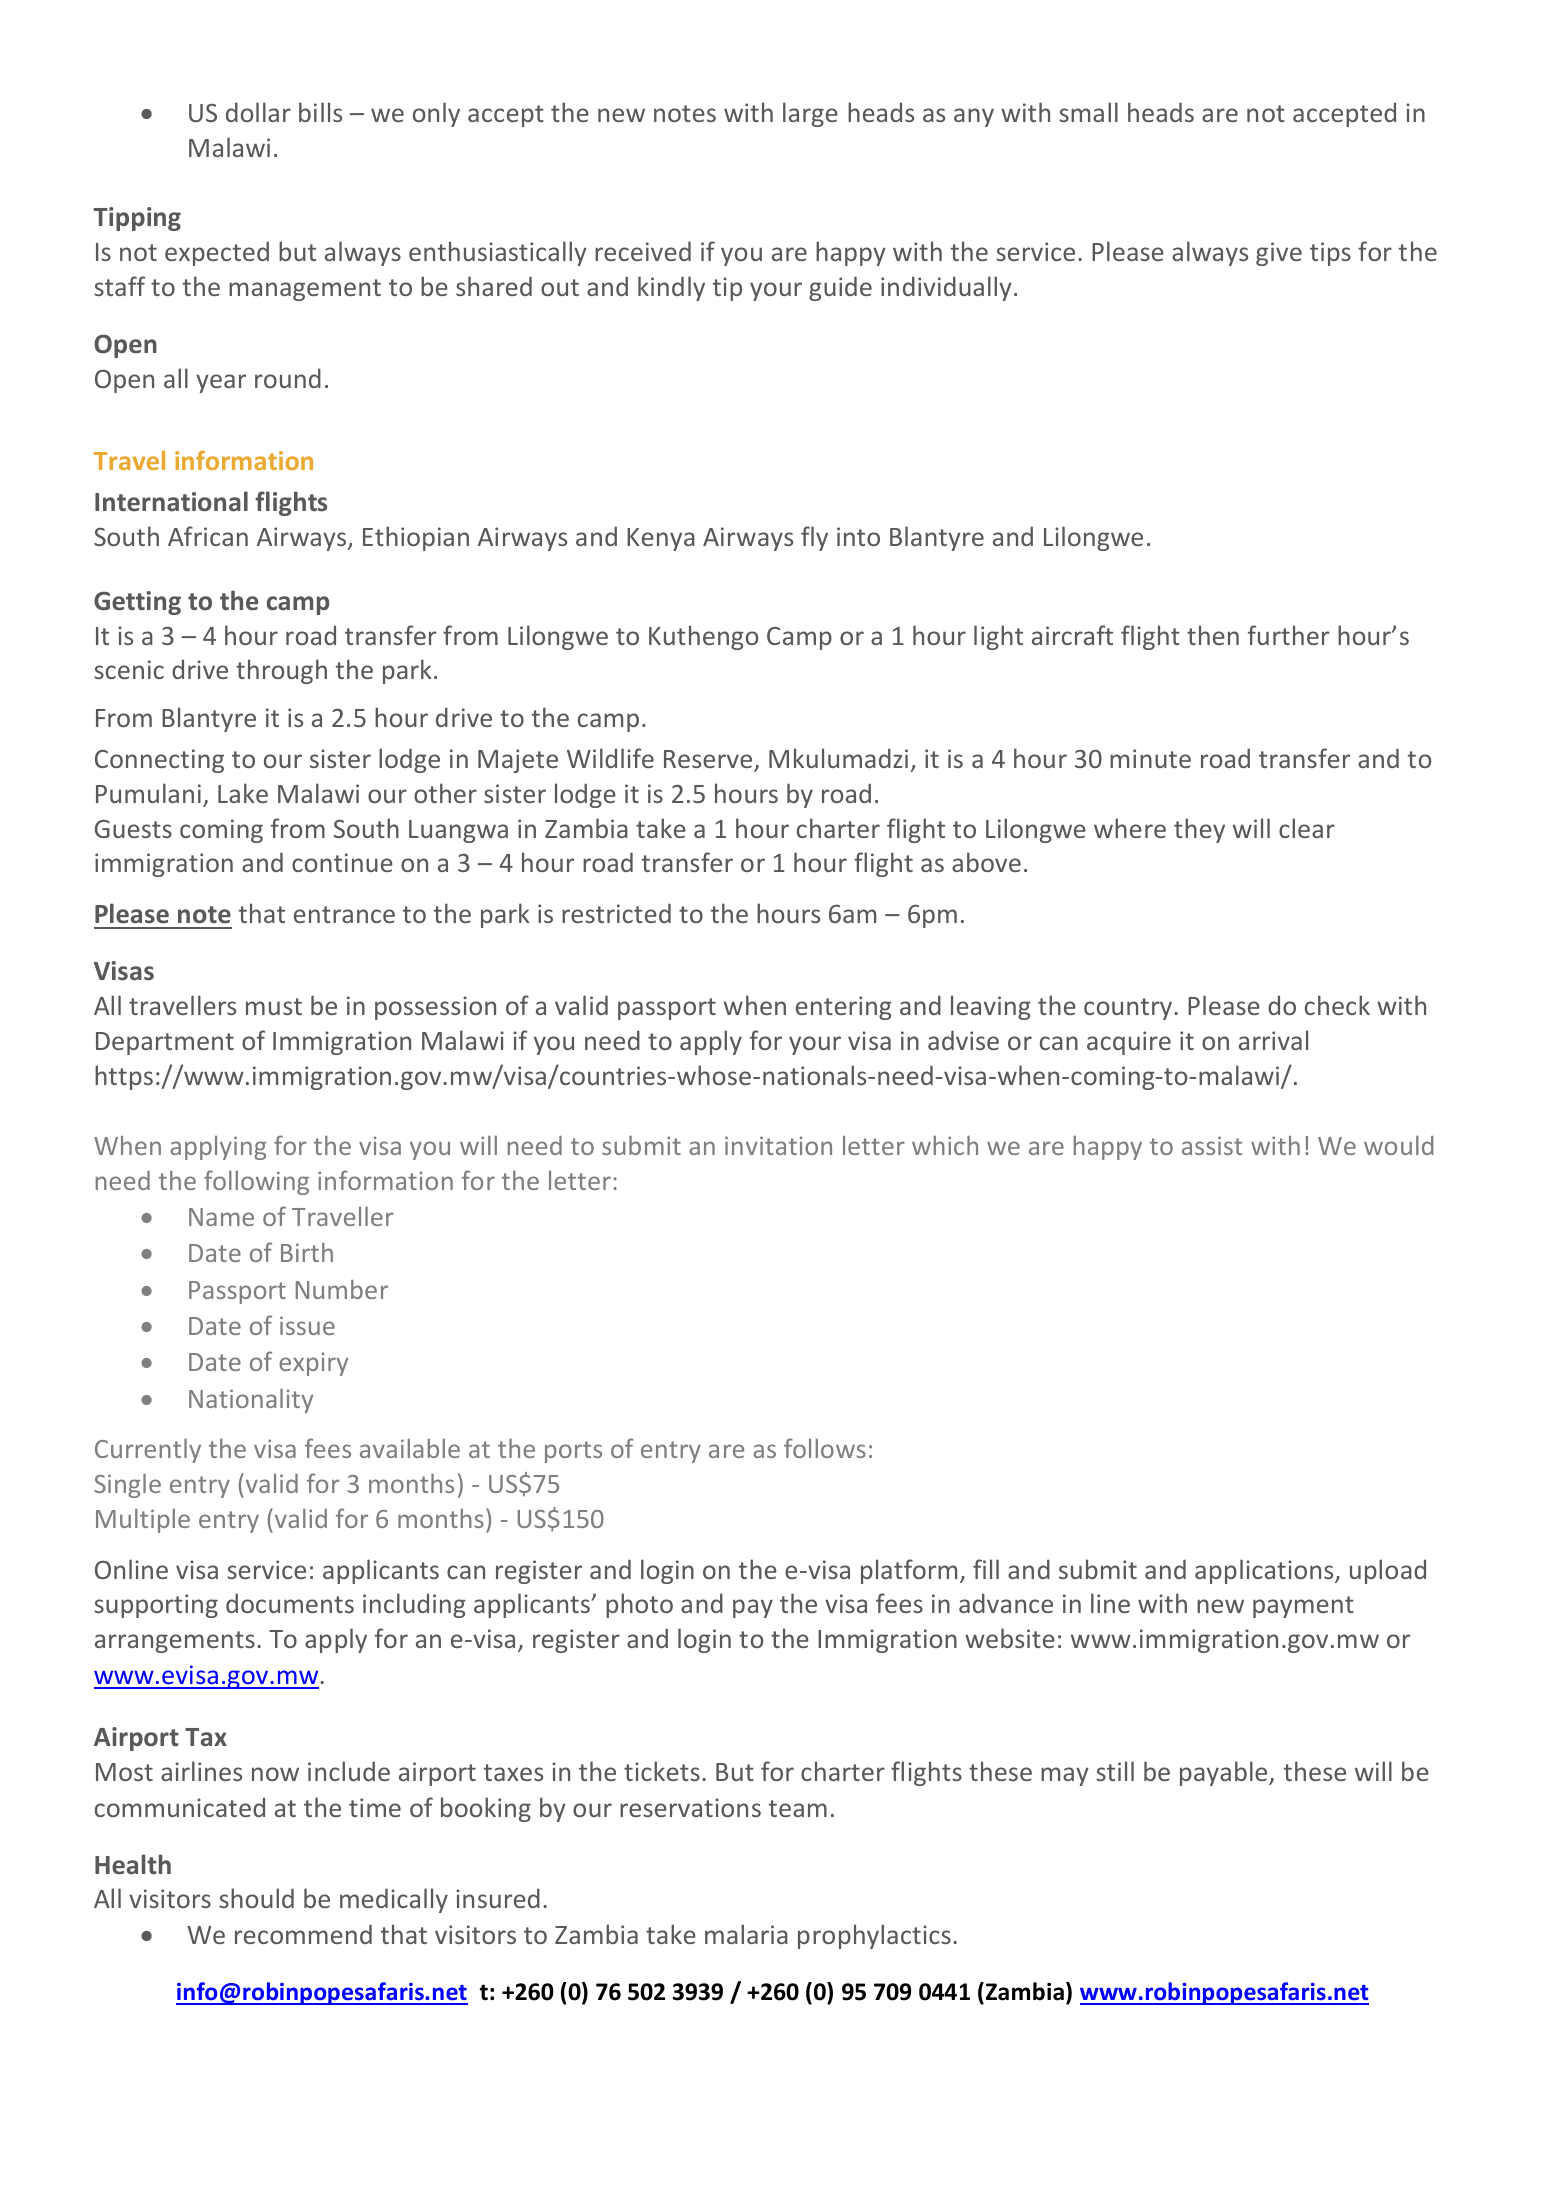 This screenshot has height=2185, width=1545. What do you see at coordinates (274, 1006) in the screenshot?
I see `must` at bounding box center [274, 1006].
